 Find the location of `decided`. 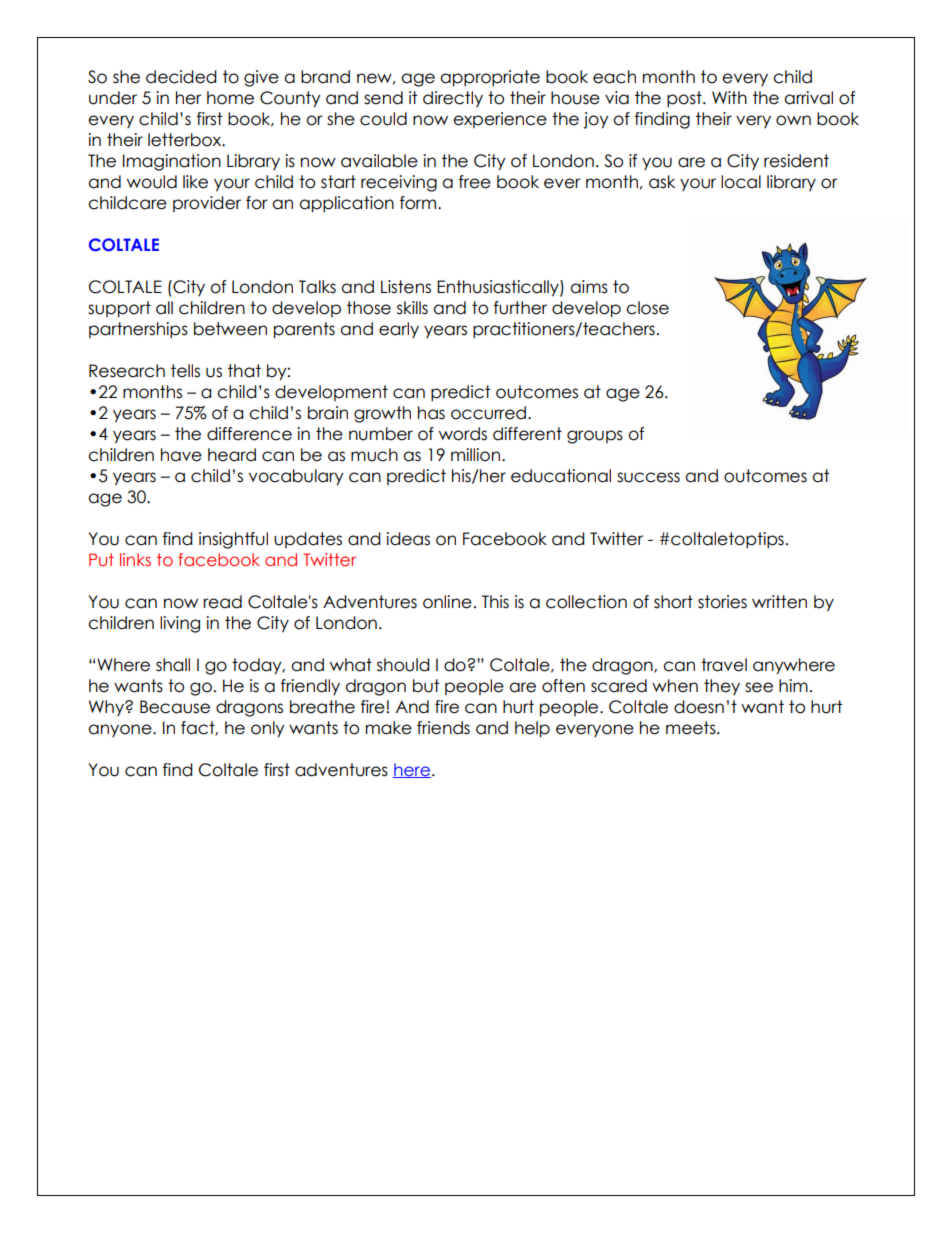

decided is located at coordinates (181, 77).
